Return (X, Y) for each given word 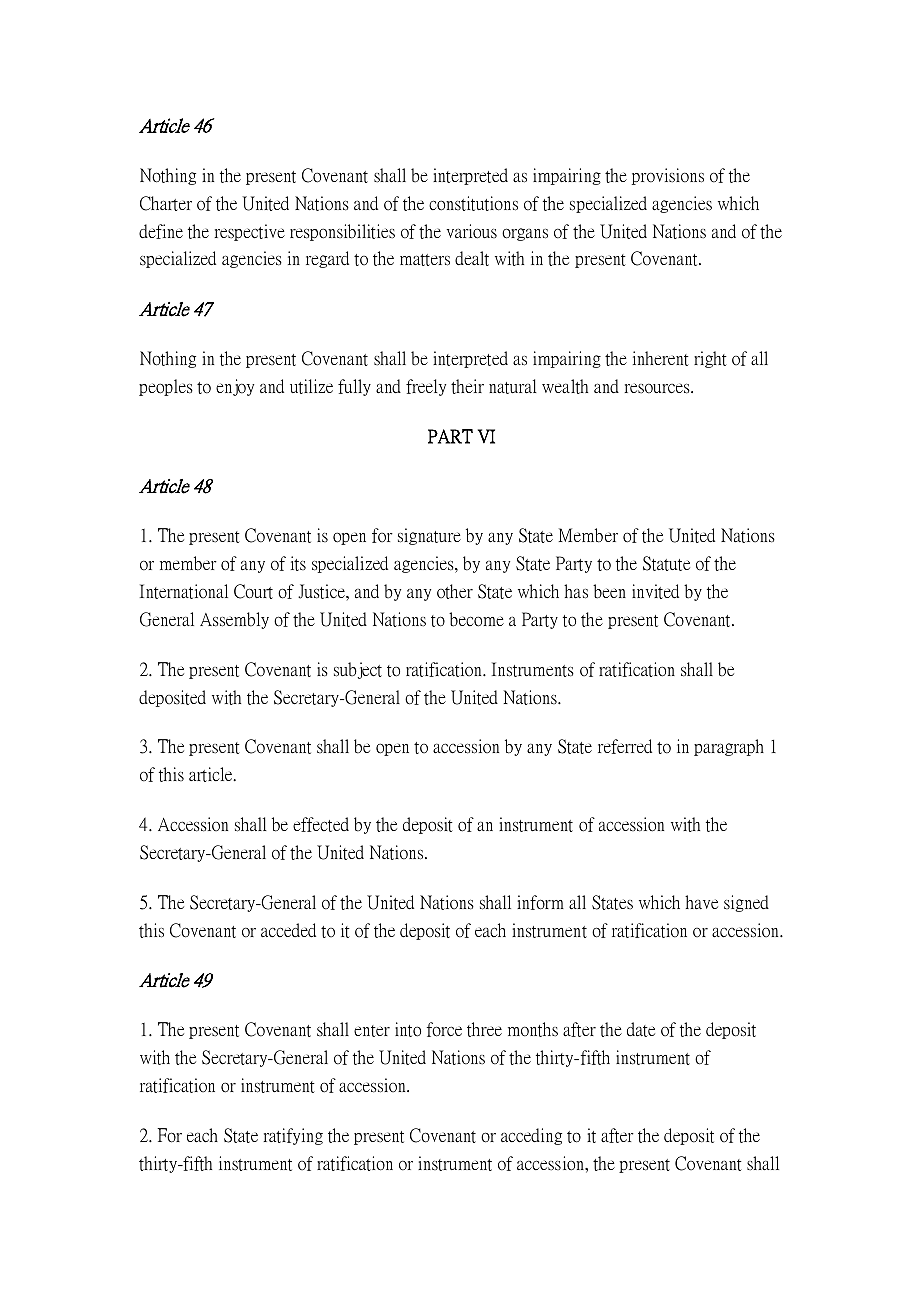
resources (658, 388)
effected (321, 824)
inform (540, 902)
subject (358, 670)
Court (253, 591)
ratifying (293, 1136)
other (455, 591)
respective (249, 232)
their (467, 386)
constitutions (473, 203)
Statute (666, 563)
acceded (288, 930)
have (701, 902)
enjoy (235, 387)
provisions (668, 176)
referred (625, 746)
